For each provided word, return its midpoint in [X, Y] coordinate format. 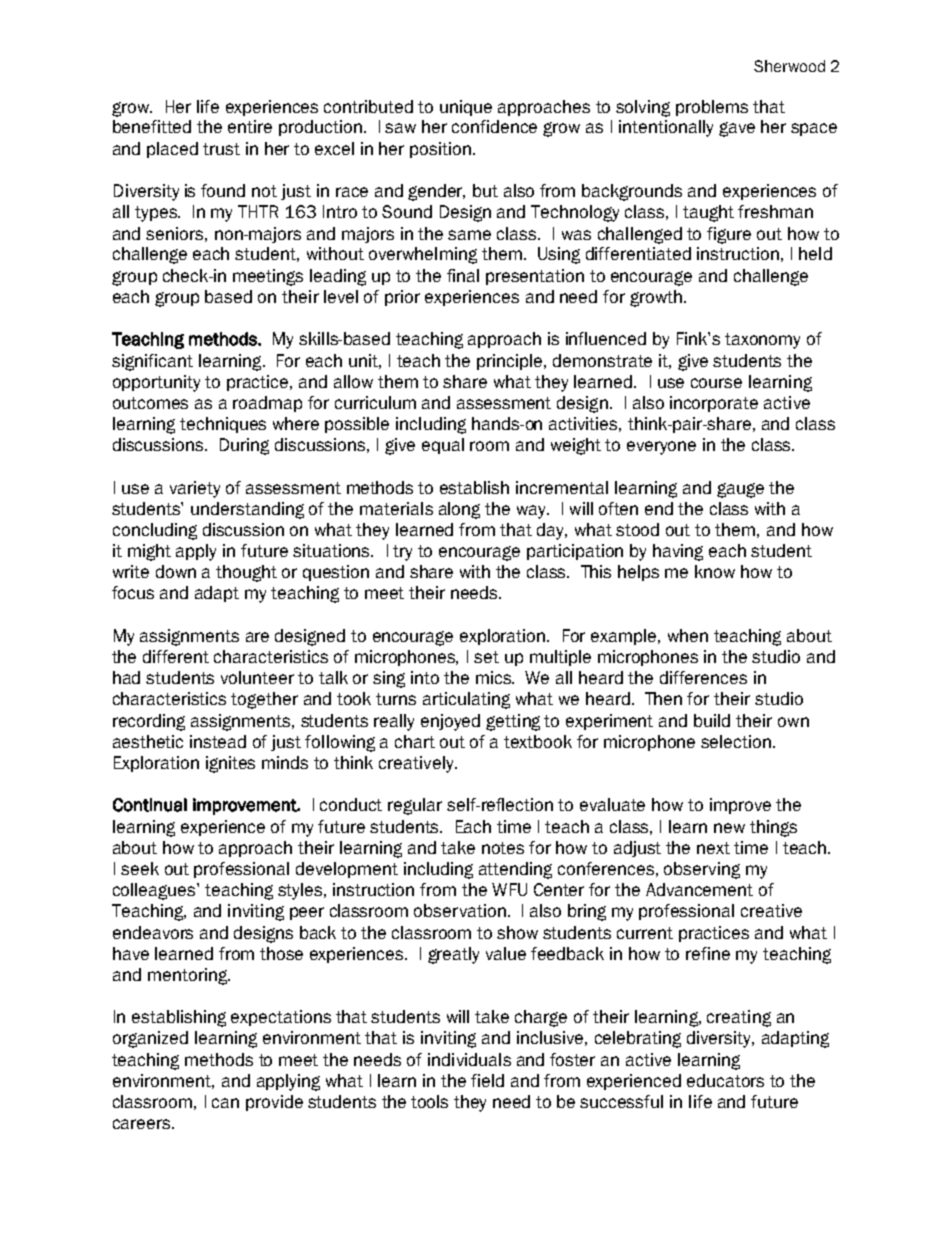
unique [466, 108]
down [176, 571]
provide [274, 1103]
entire [250, 126]
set [486, 657]
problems [712, 108]
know [715, 571]
